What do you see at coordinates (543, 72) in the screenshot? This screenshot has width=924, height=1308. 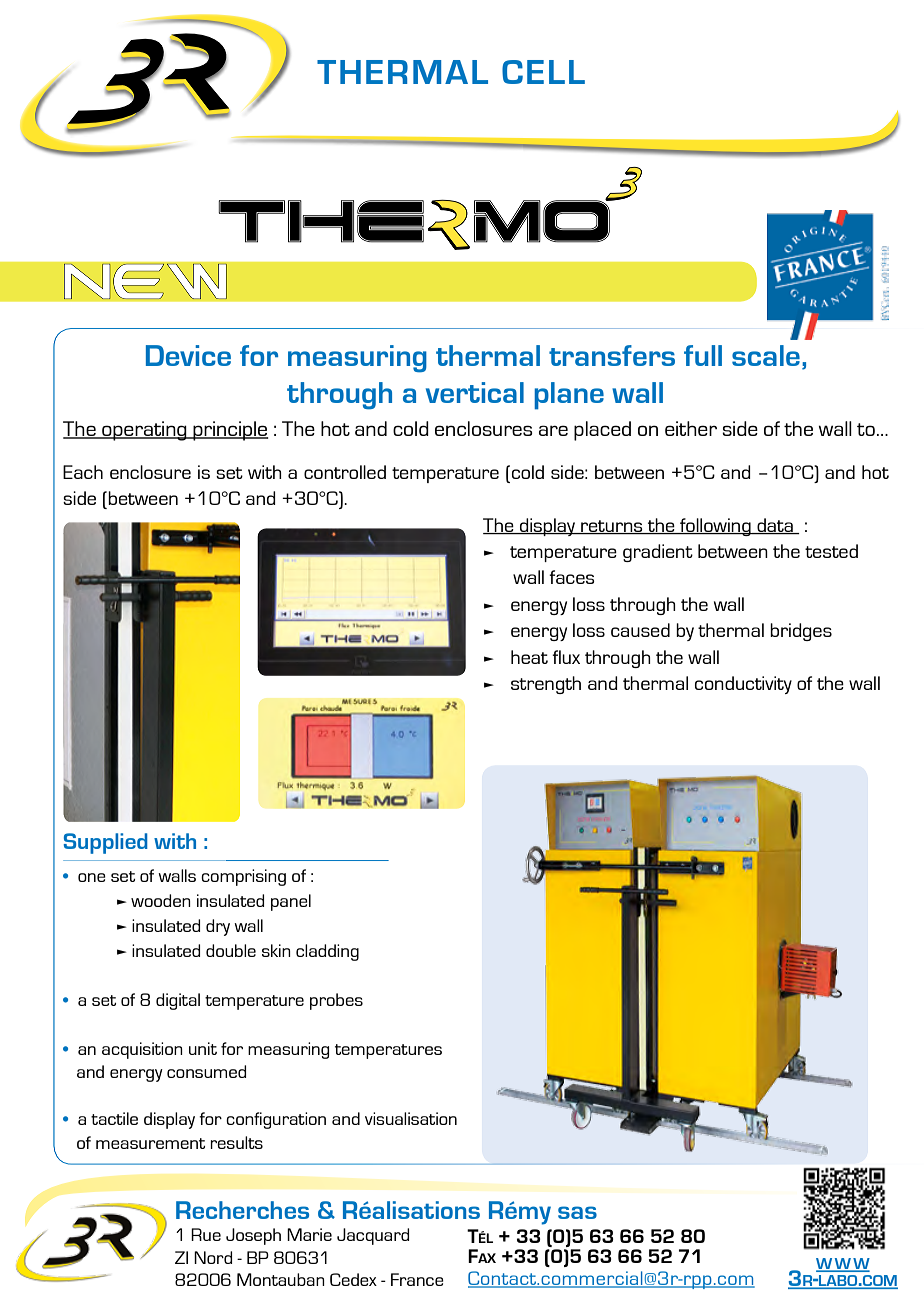 I see `CELL` at bounding box center [543, 72].
